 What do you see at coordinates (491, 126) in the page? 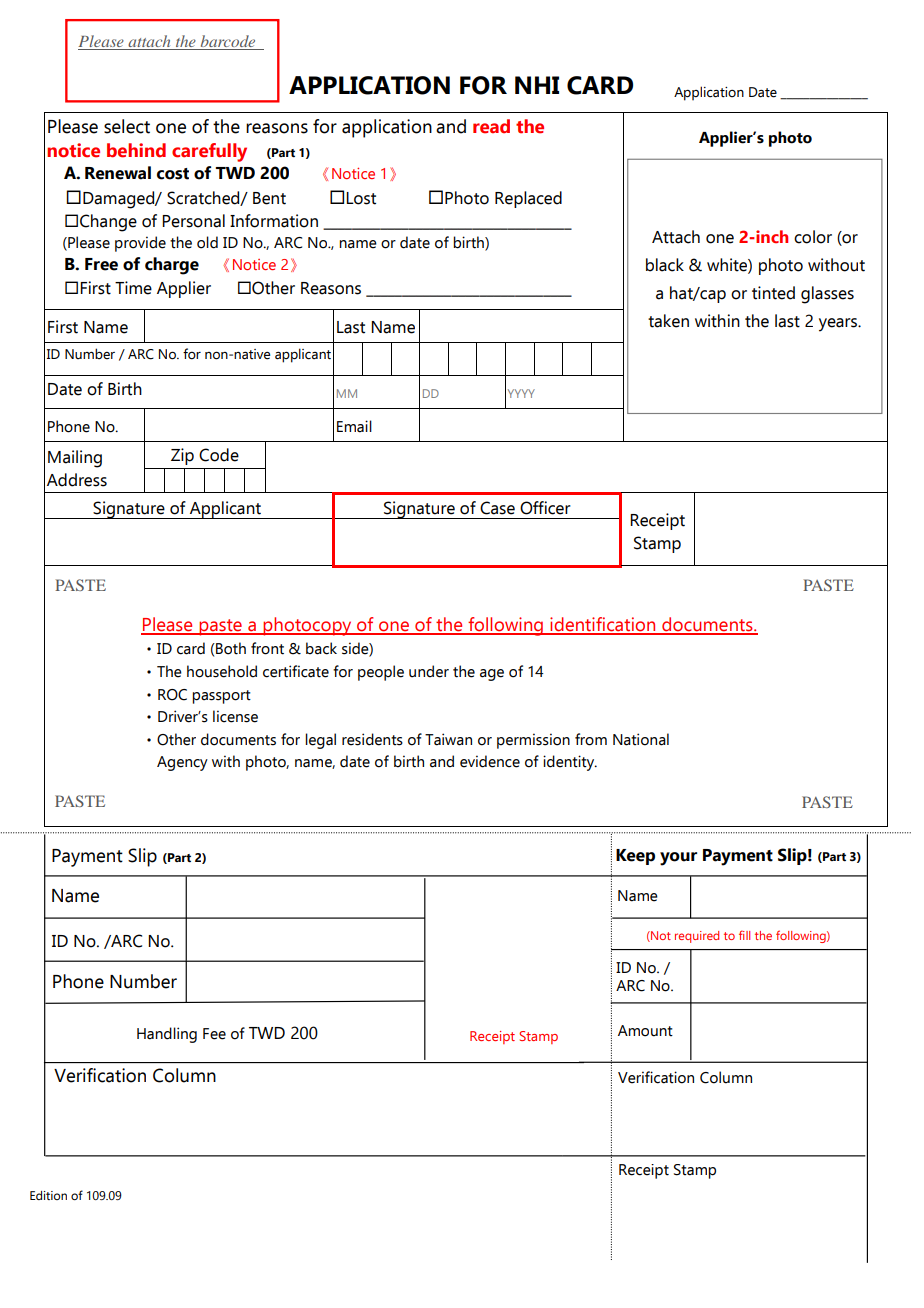
I see `read` at bounding box center [491, 126].
